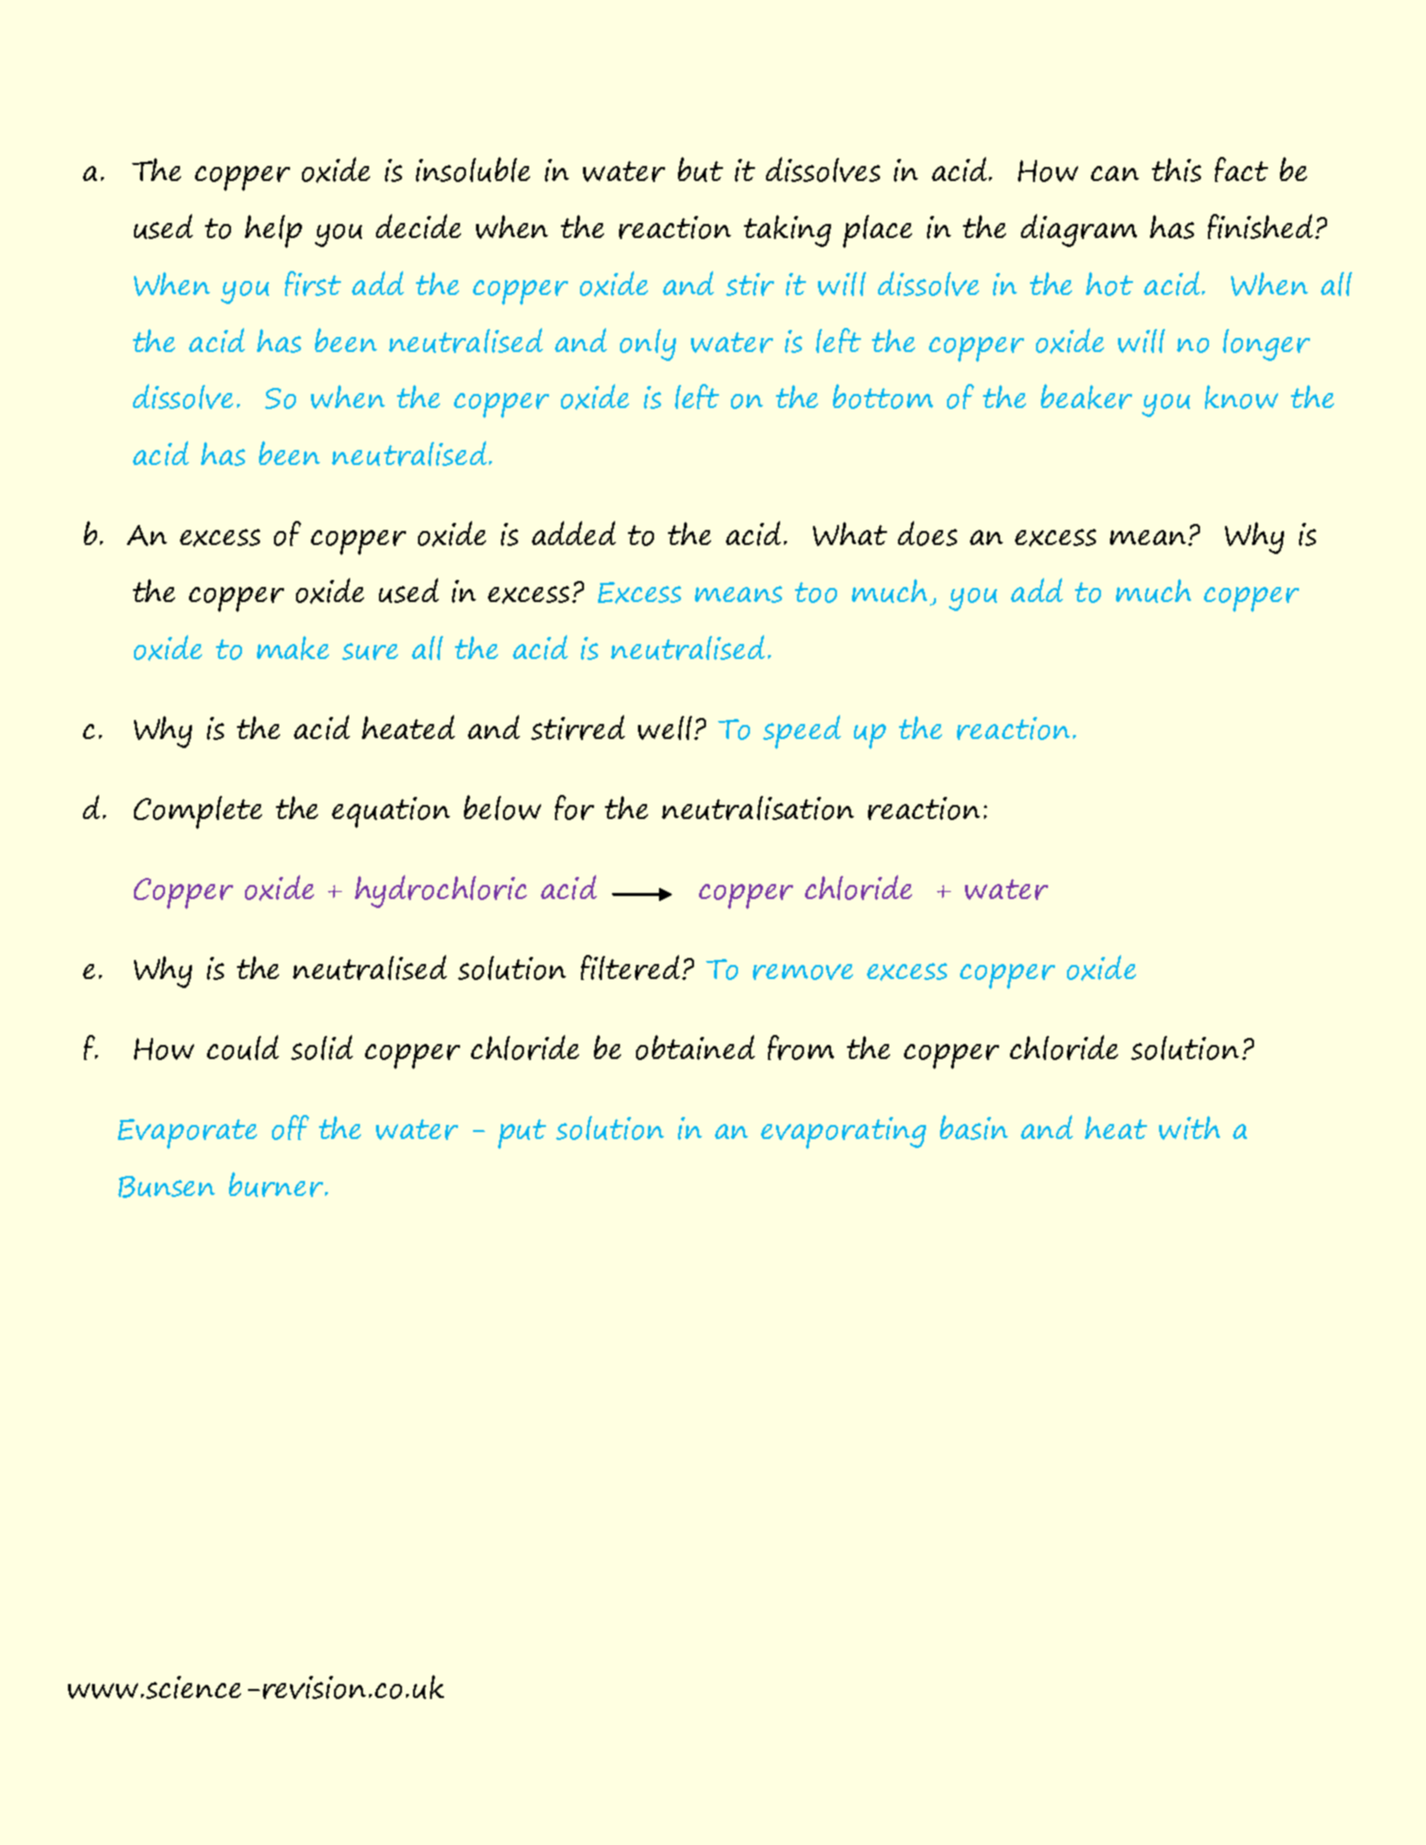  I want to click on equation, so click(391, 812).
